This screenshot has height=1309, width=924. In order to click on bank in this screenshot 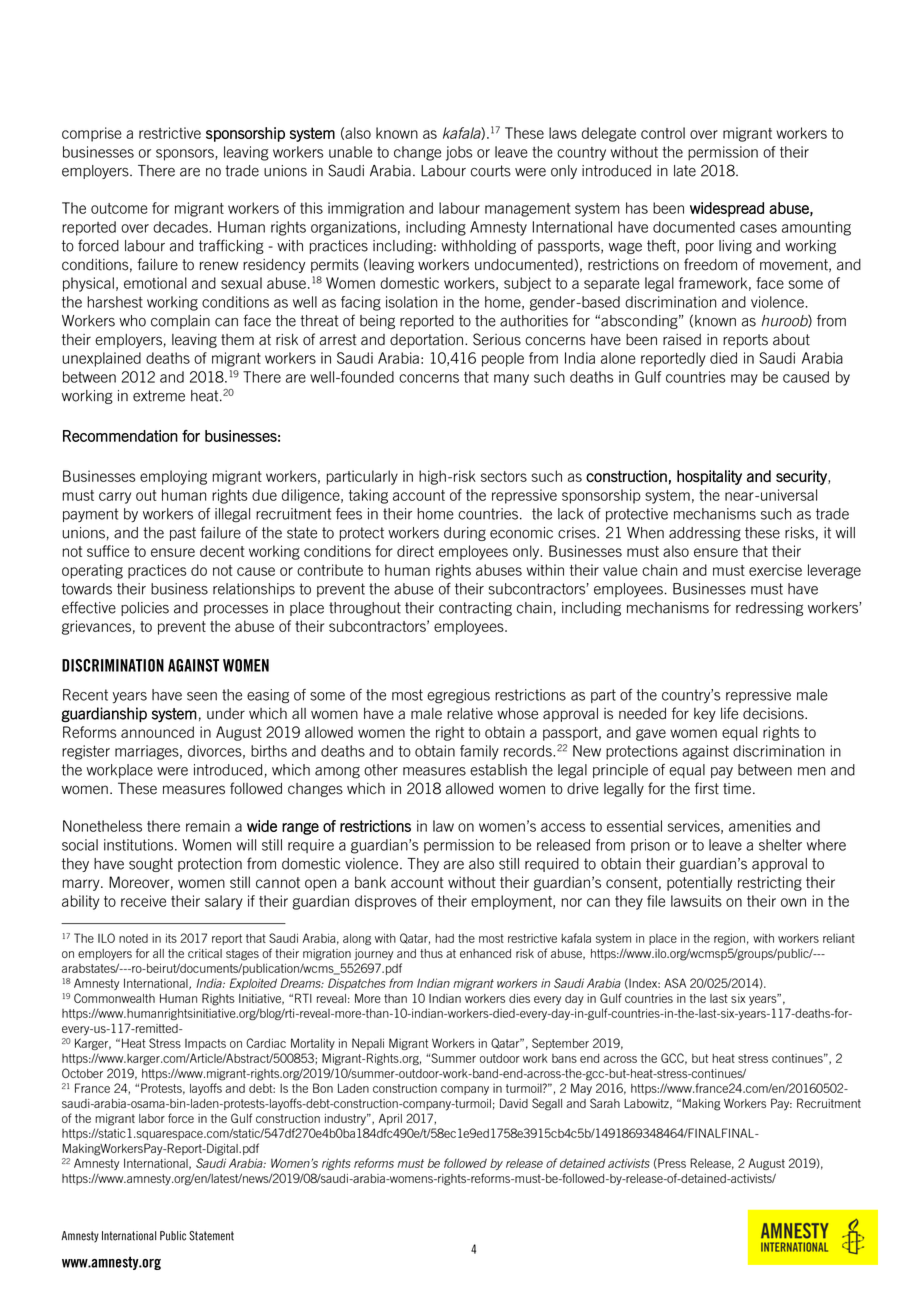, I will do `click(370, 882)`.
